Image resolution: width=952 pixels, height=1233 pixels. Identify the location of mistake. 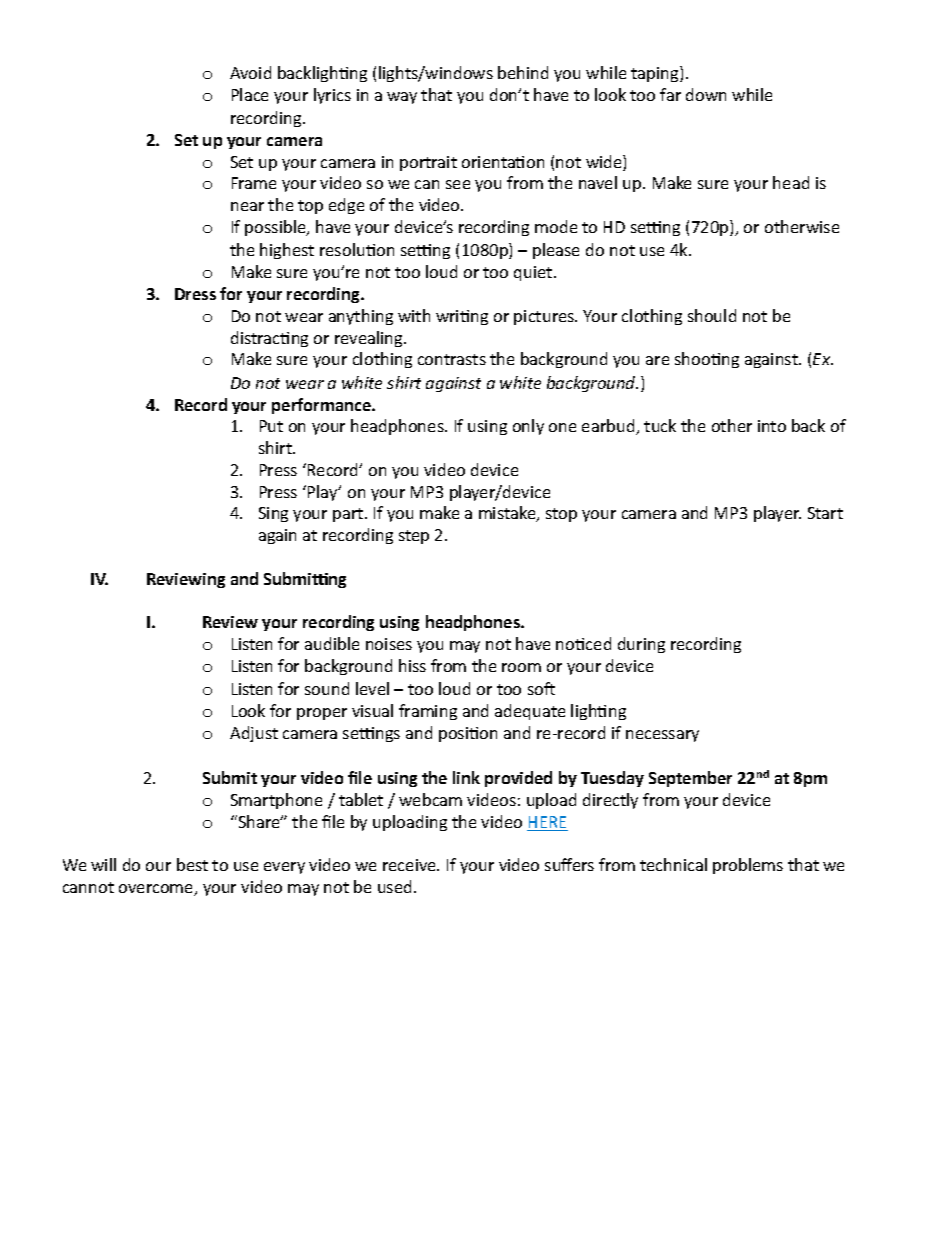
(508, 514).
